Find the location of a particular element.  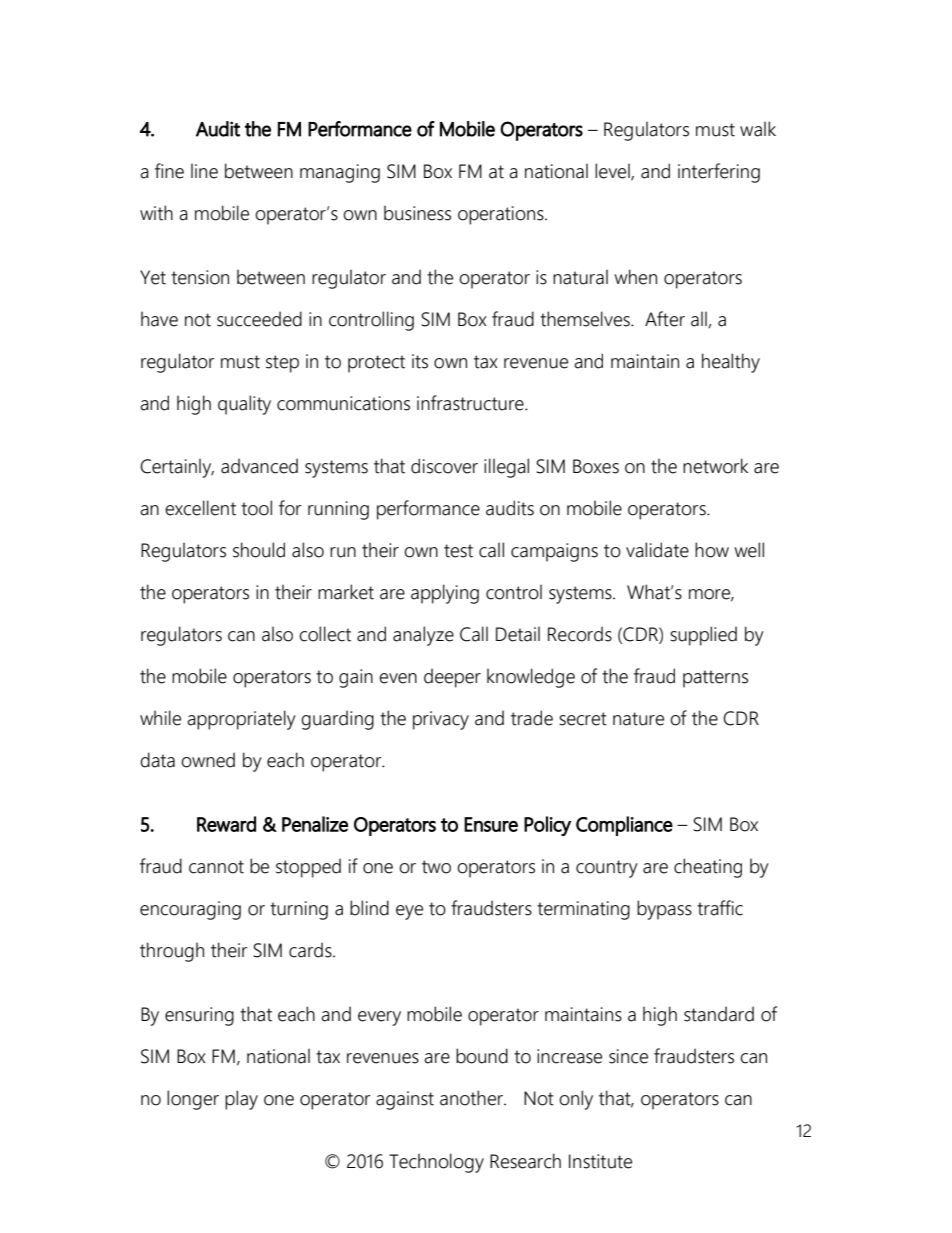

business is located at coordinates (417, 213).
